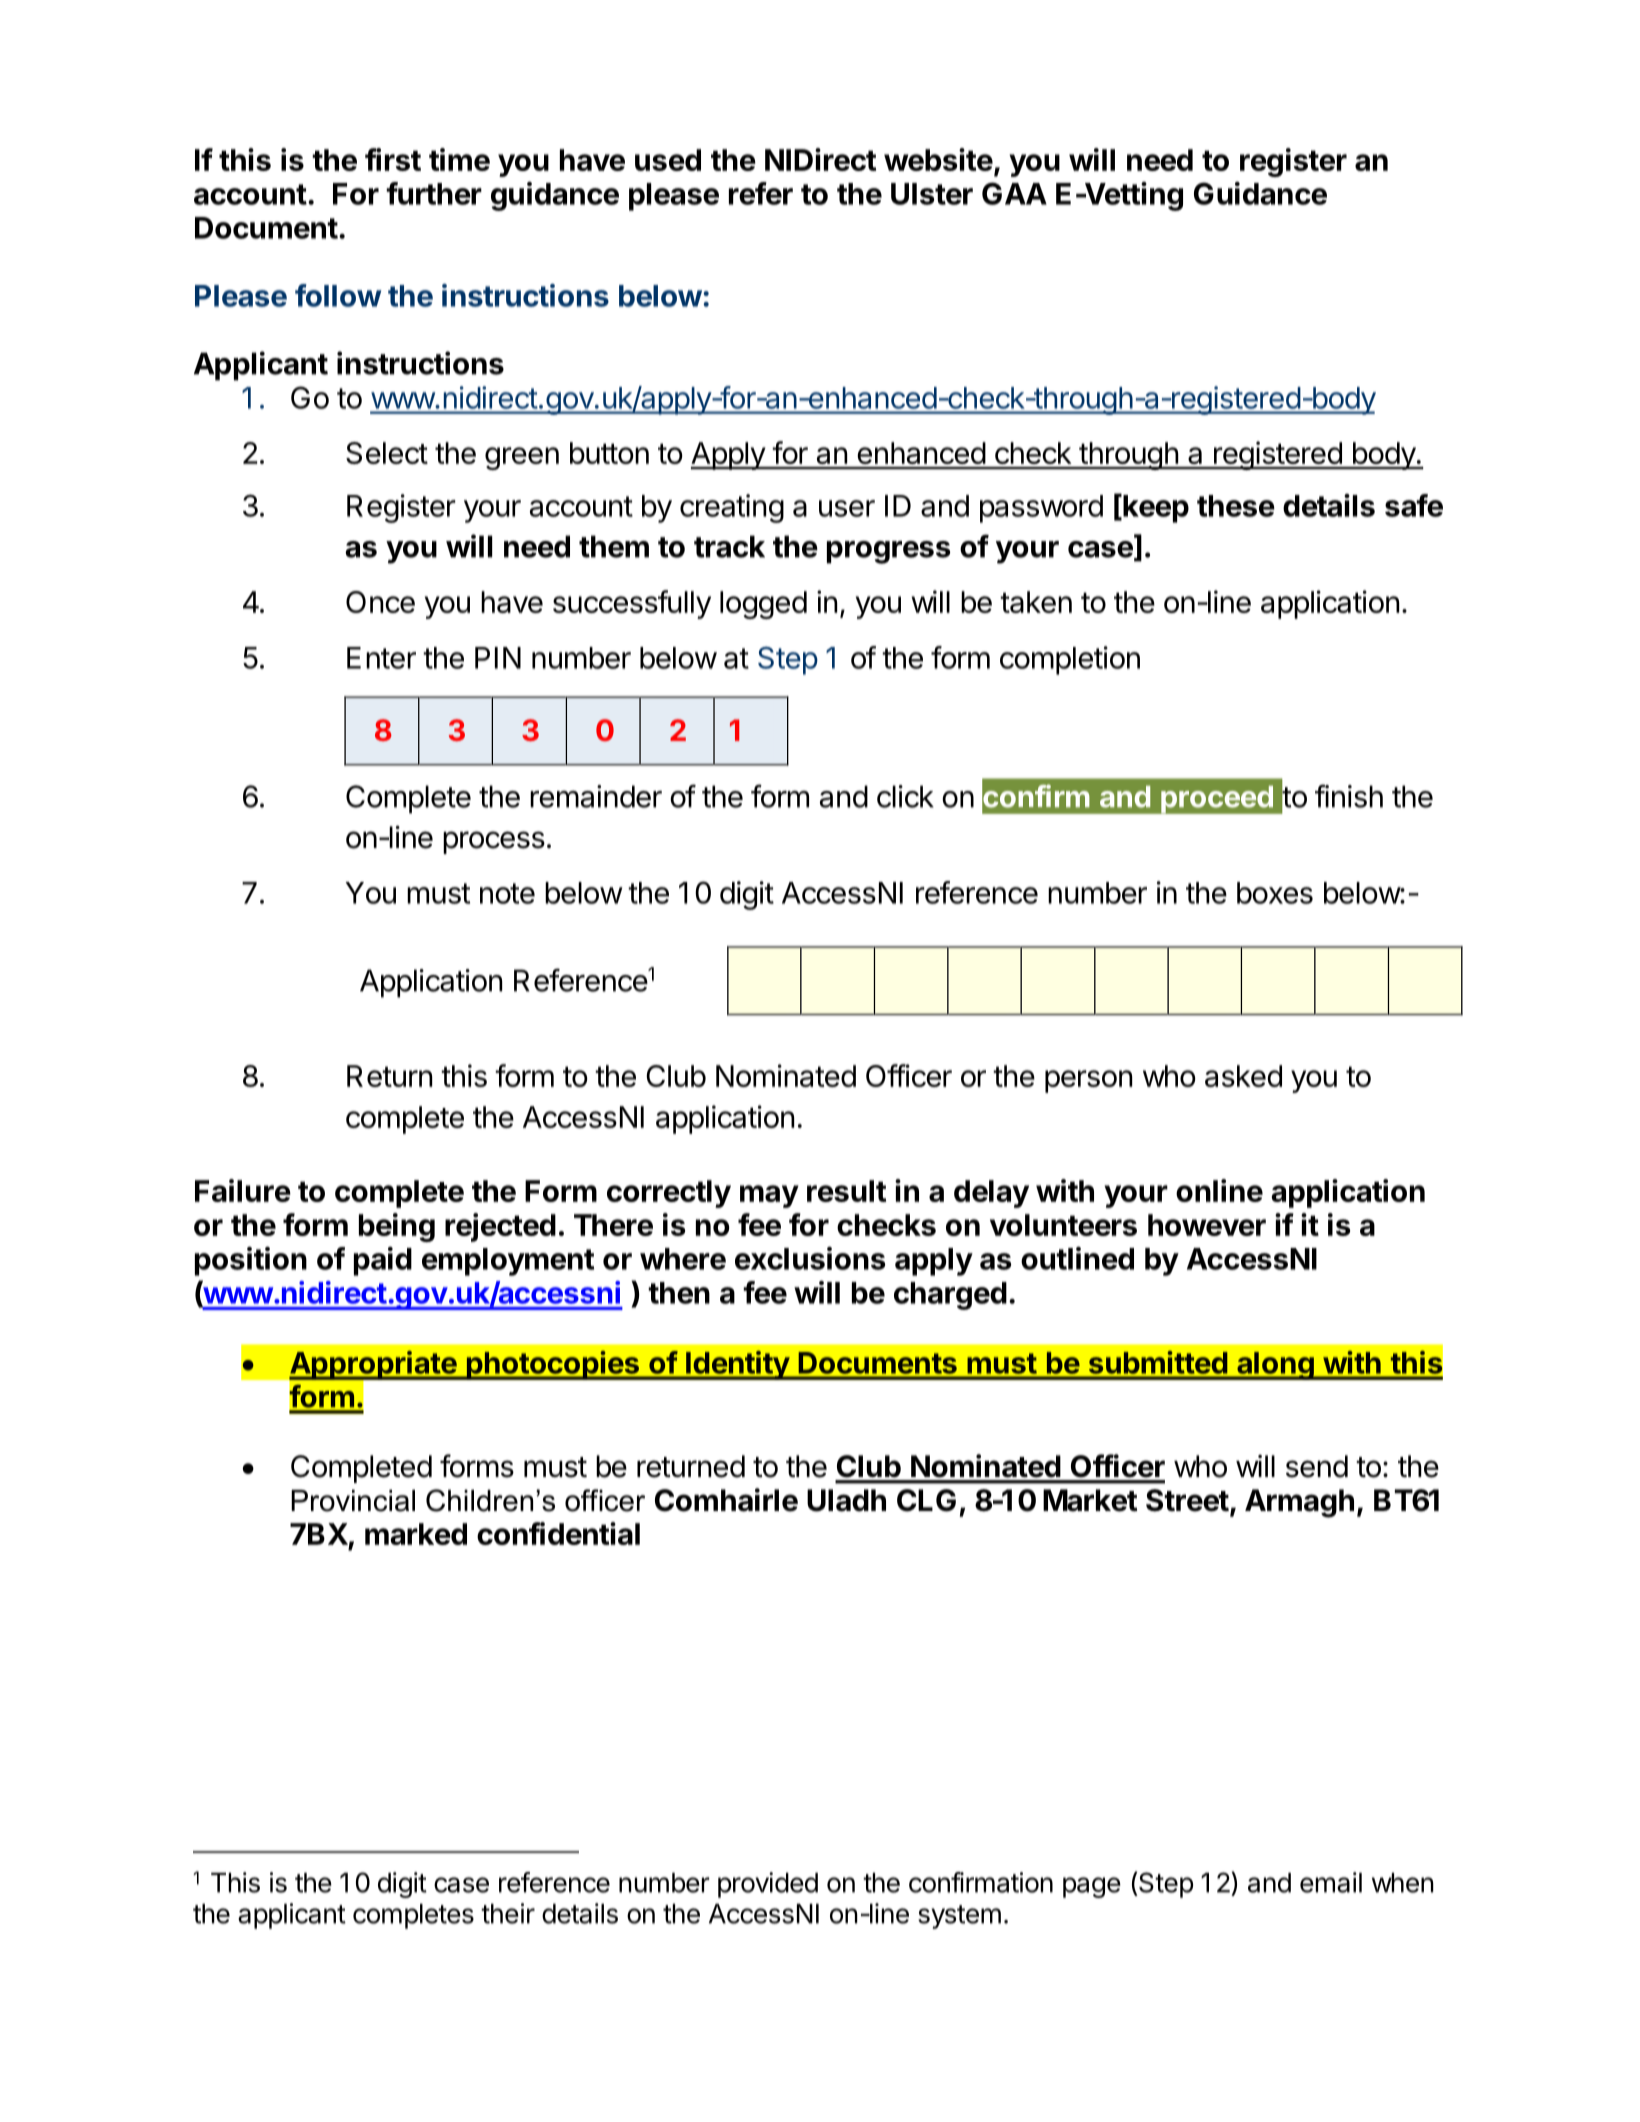  What do you see at coordinates (1349, 796) in the screenshot?
I see `finish` at bounding box center [1349, 796].
